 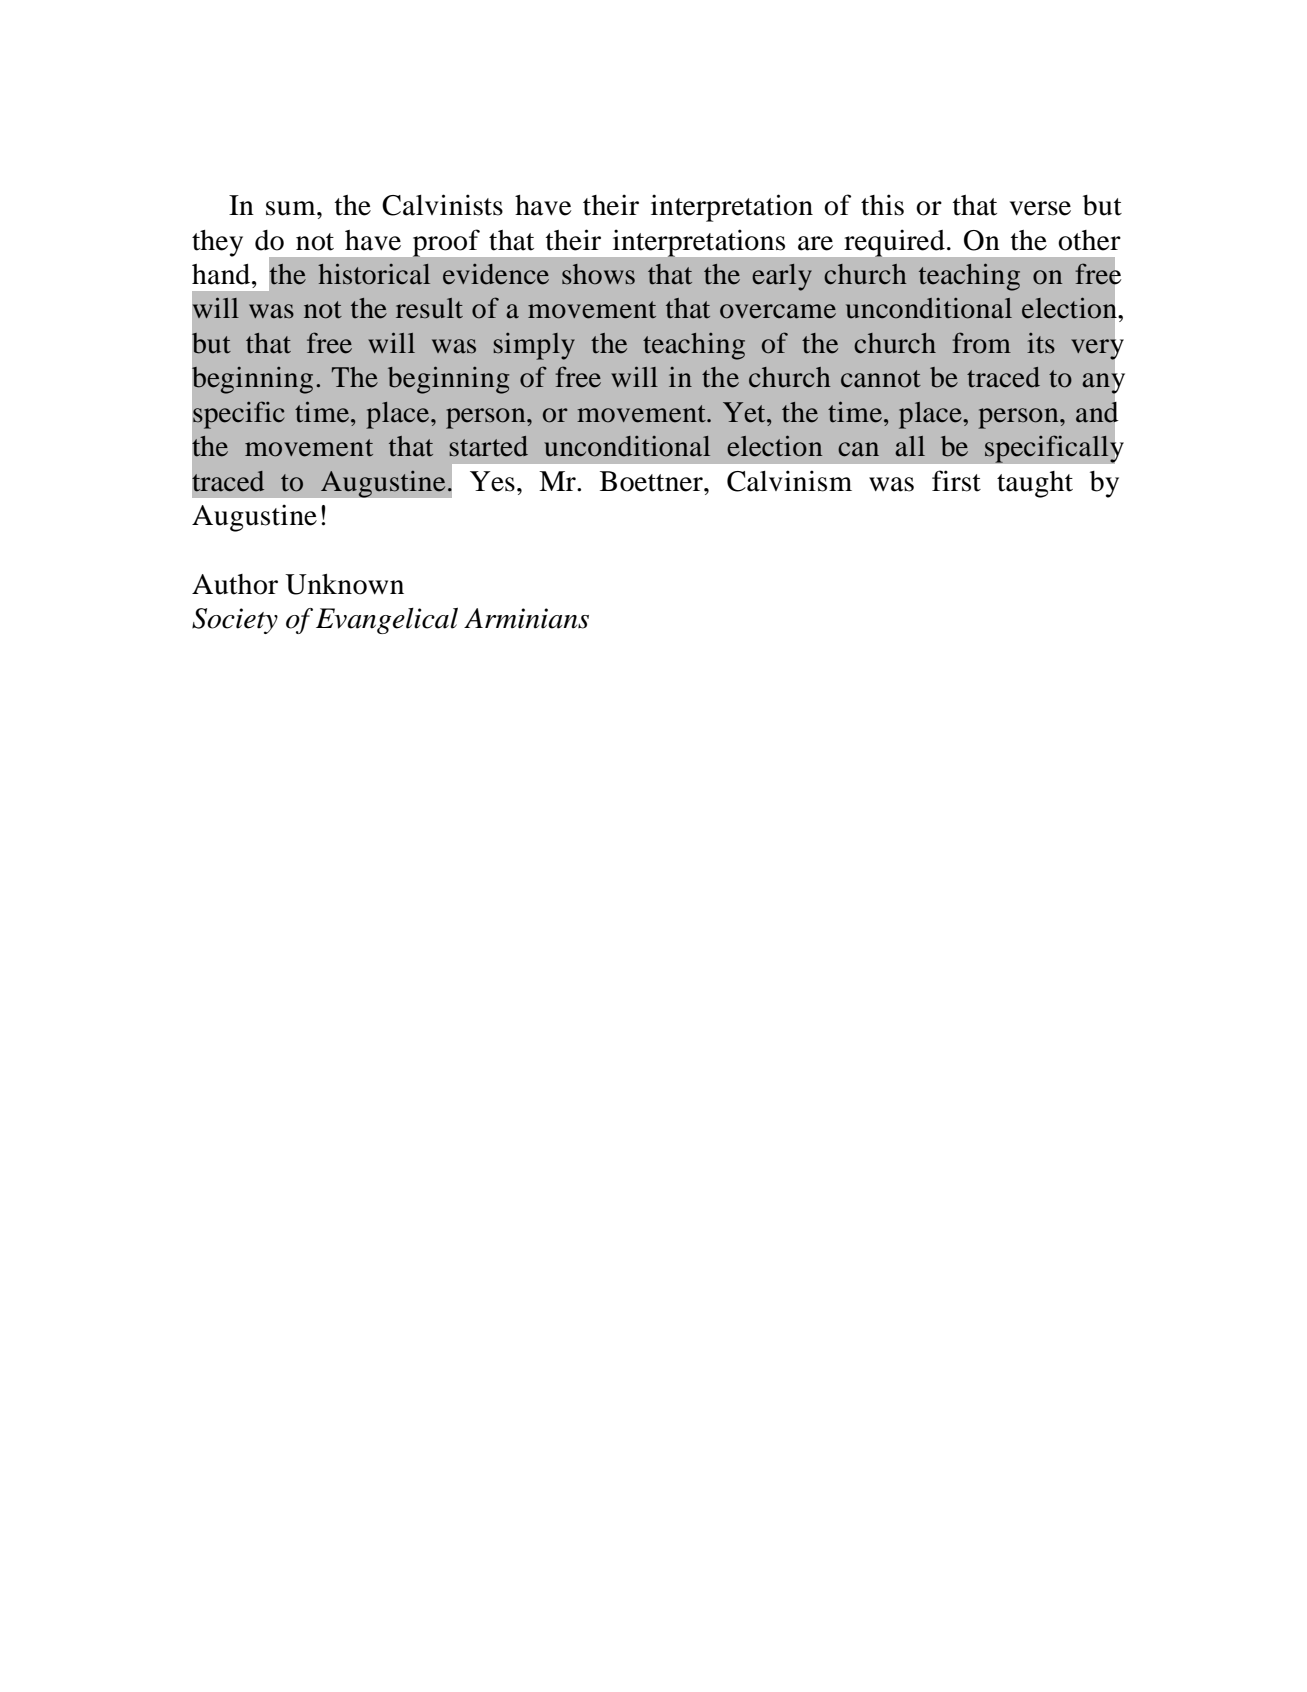 What do you see at coordinates (1040, 208) in the document?
I see `verse` at bounding box center [1040, 208].
